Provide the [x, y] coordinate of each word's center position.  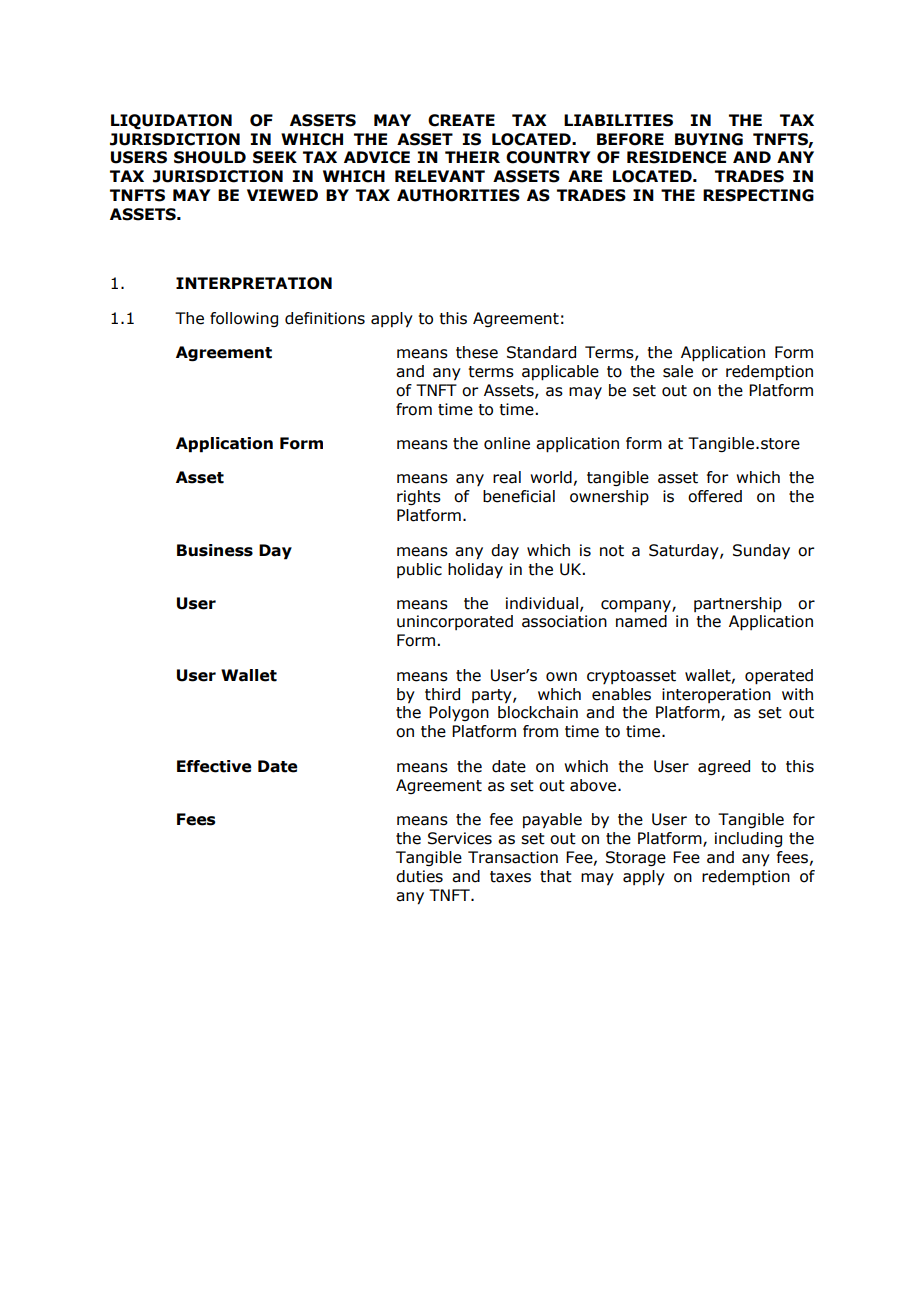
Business [215, 550]
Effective [214, 766]
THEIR [472, 157]
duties [419, 876]
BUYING [709, 139]
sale [678, 371]
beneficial [519, 496]
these [477, 352]
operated [779, 677]
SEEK [275, 157]
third [442, 694]
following [244, 319]
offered [715, 496]
